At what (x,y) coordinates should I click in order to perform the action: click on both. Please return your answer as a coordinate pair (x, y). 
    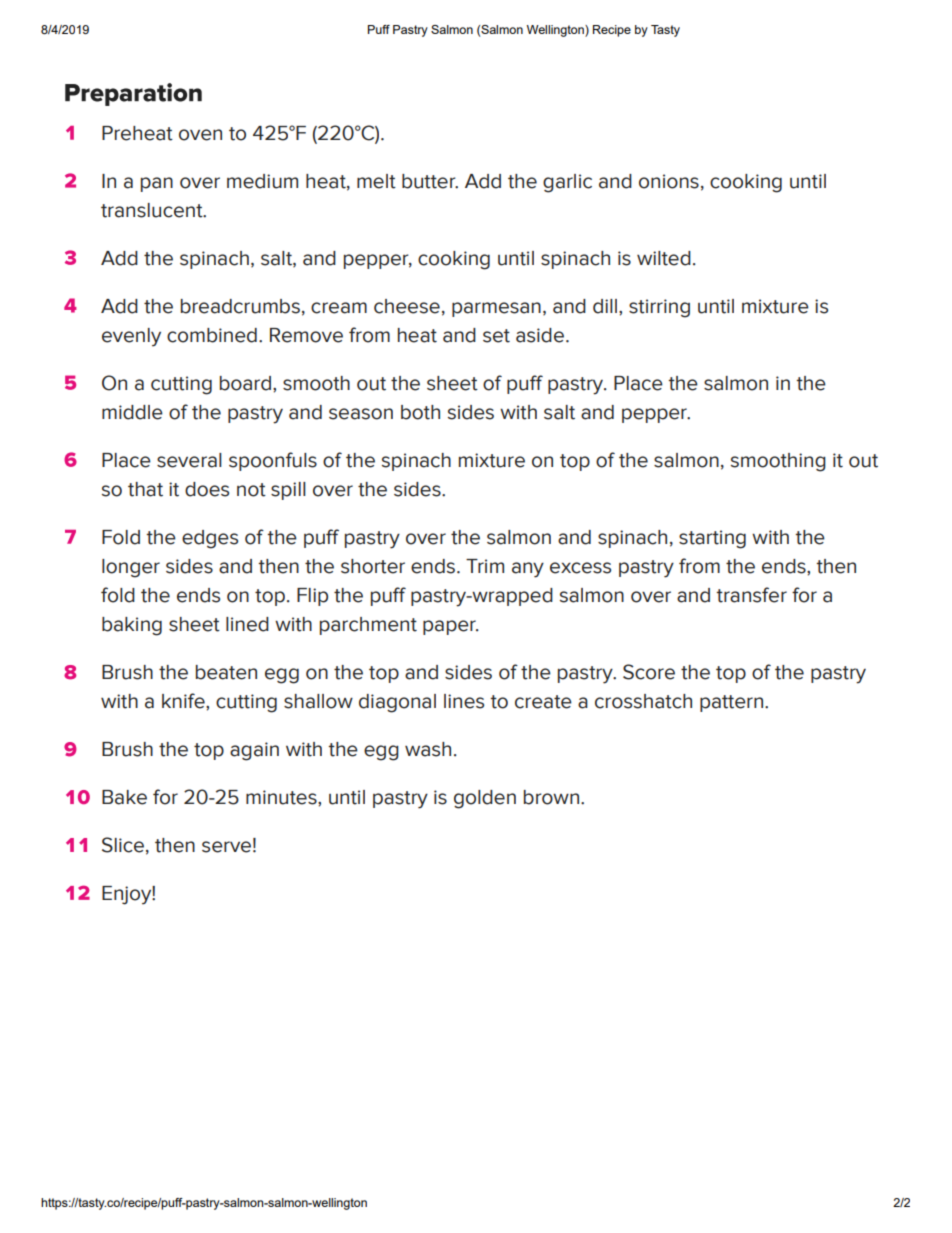
    Looking at the image, I should click on (420, 412).
